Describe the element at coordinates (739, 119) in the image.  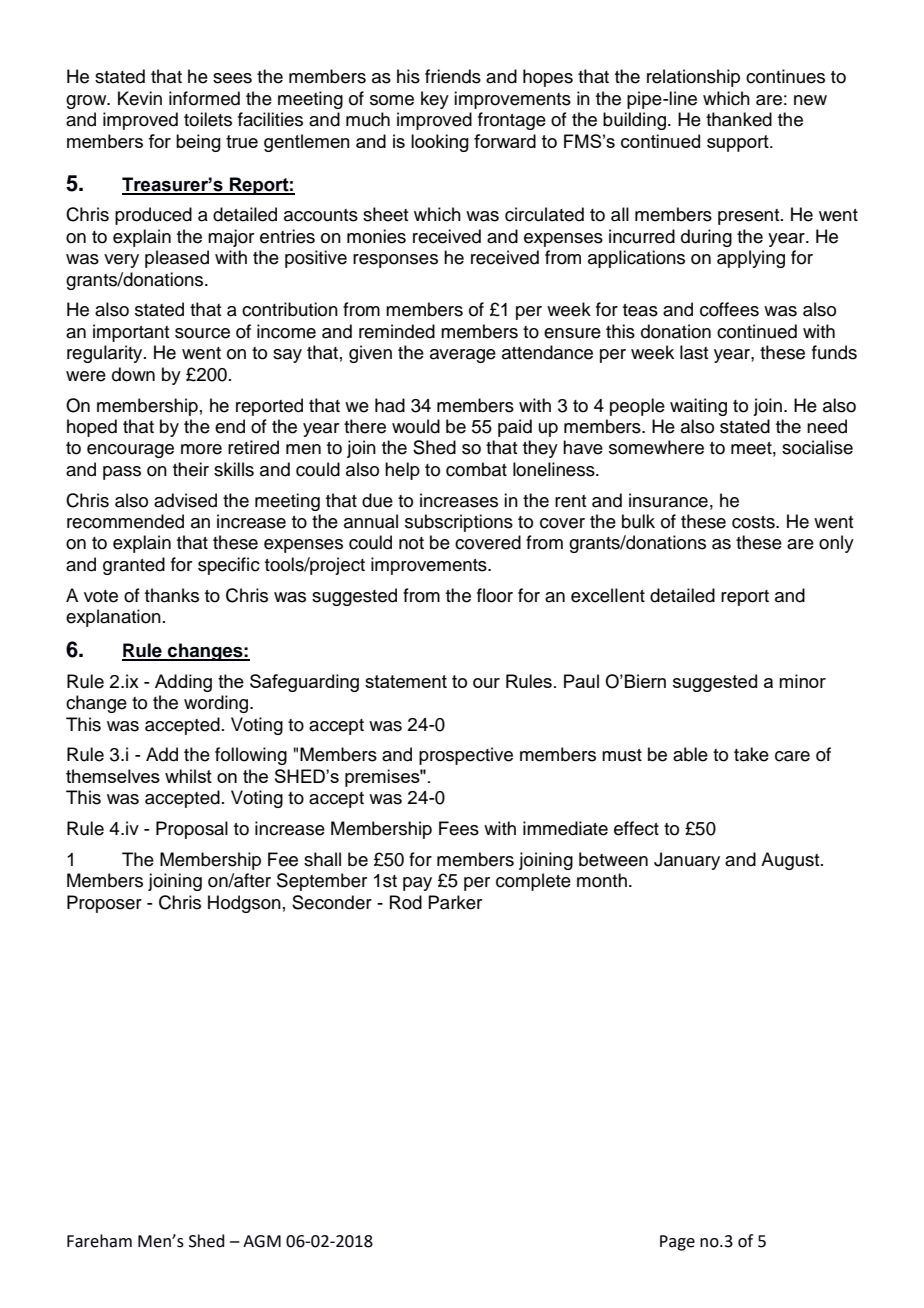
I see `thanked` at that location.
